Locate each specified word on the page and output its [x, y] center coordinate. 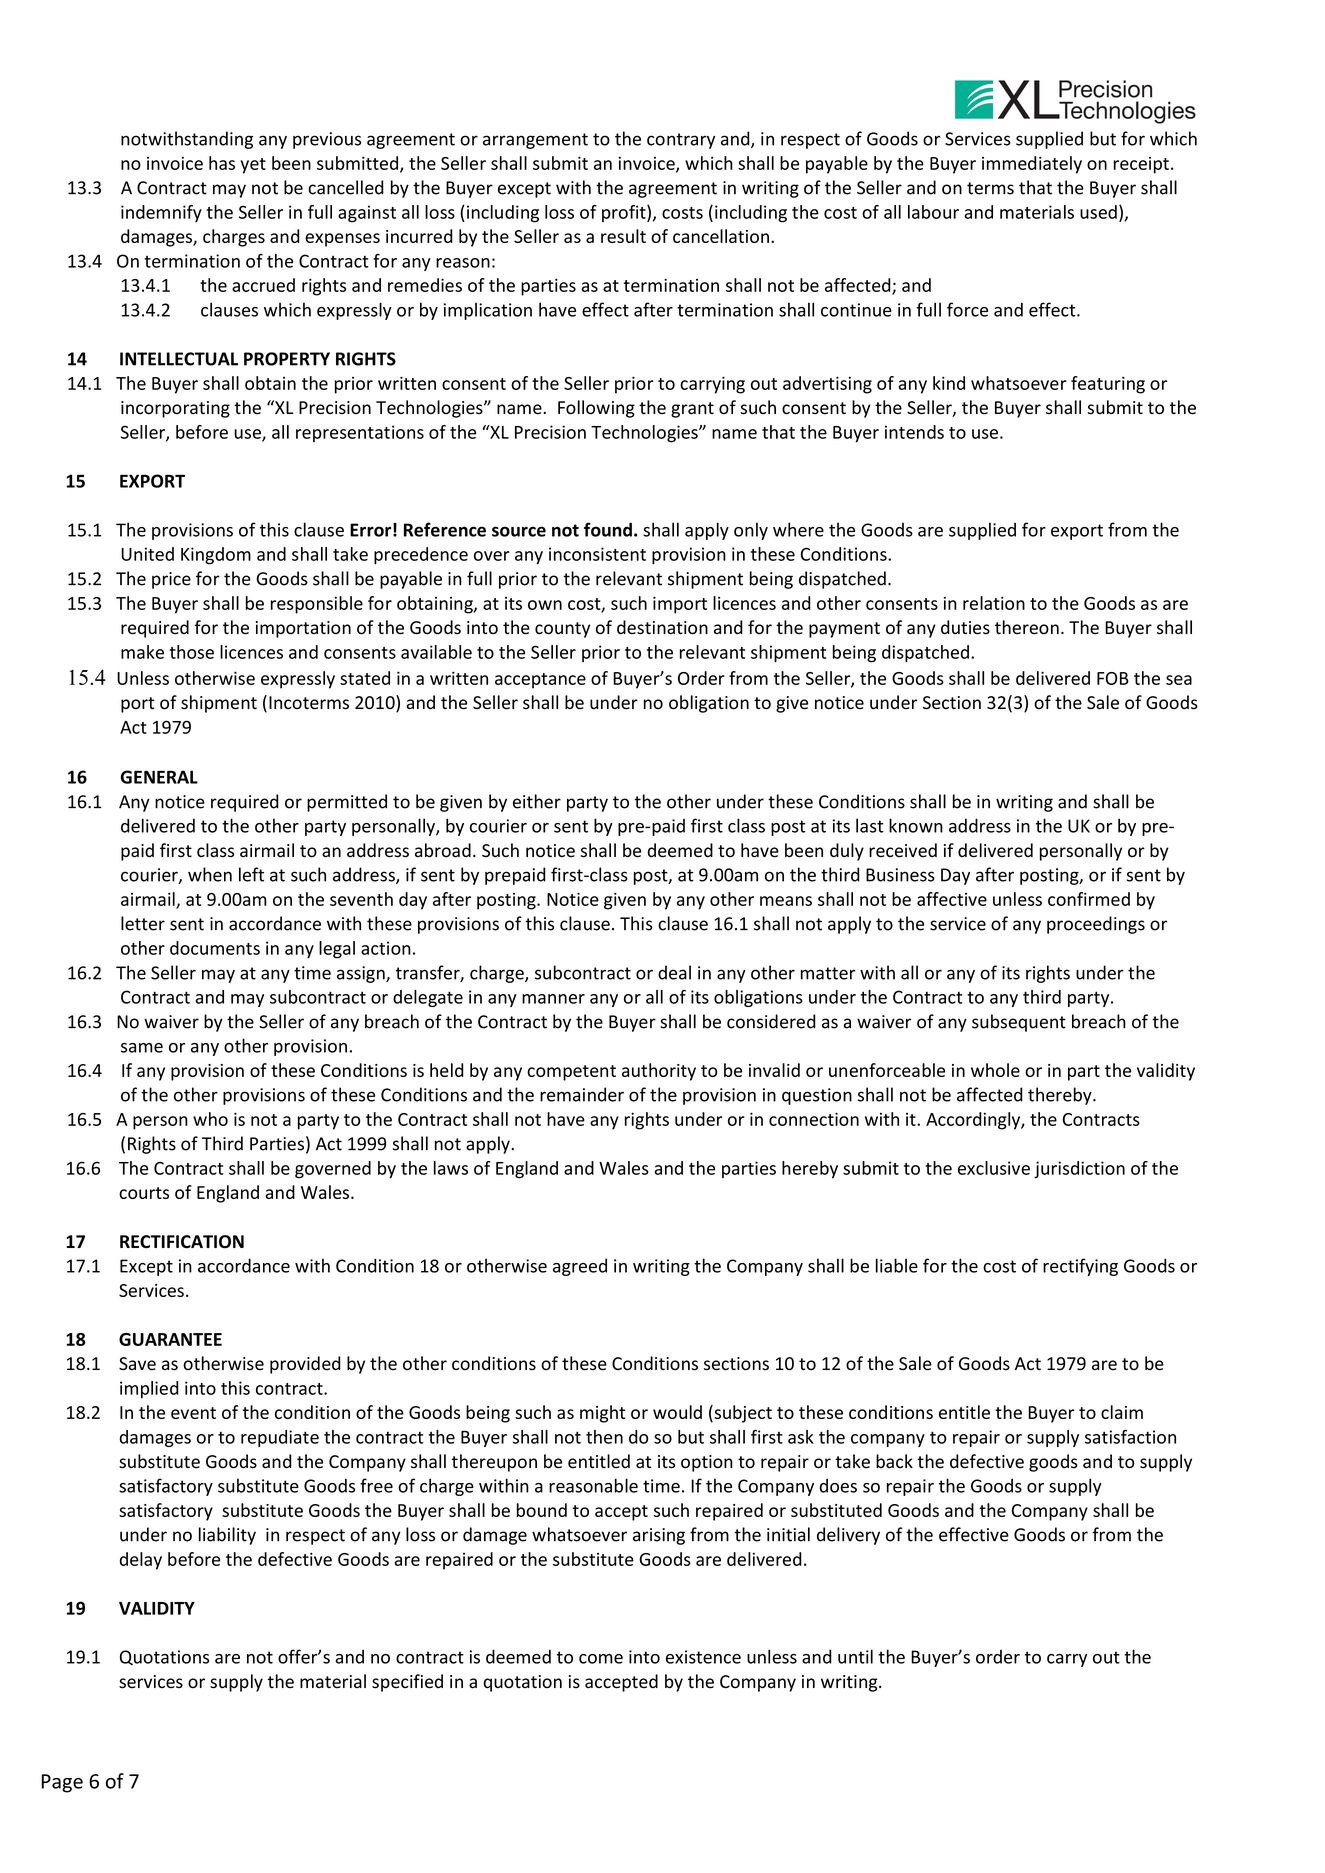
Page [62, 1783]
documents [215, 948]
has [222, 163]
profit [625, 213]
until [855, 1656]
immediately [1032, 165]
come [601, 1659]
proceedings [1096, 925]
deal [674, 972]
